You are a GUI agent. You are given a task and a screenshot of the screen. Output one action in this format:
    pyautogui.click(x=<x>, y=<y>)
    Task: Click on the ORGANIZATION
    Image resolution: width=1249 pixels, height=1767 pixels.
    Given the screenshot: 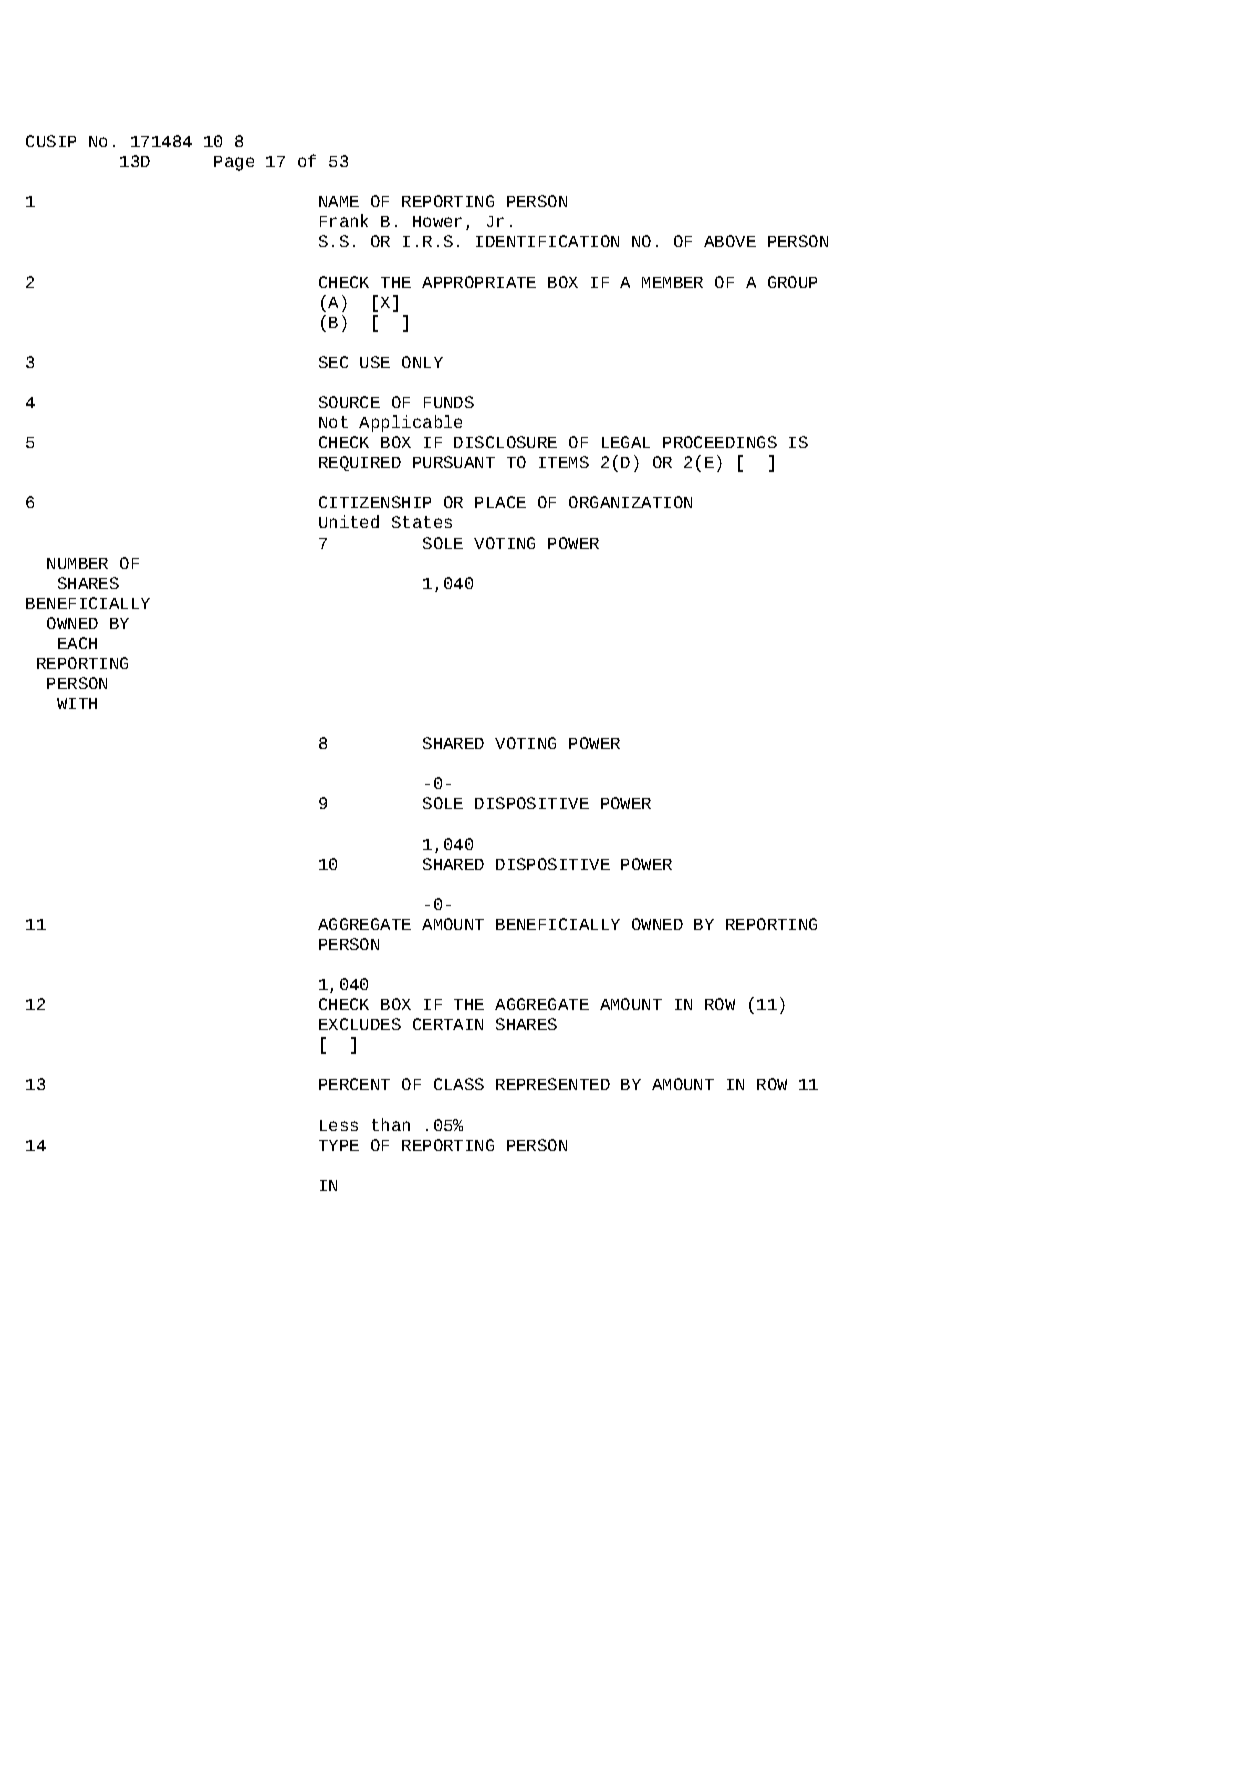 What is the action you would take?
    pyautogui.click(x=630, y=502)
